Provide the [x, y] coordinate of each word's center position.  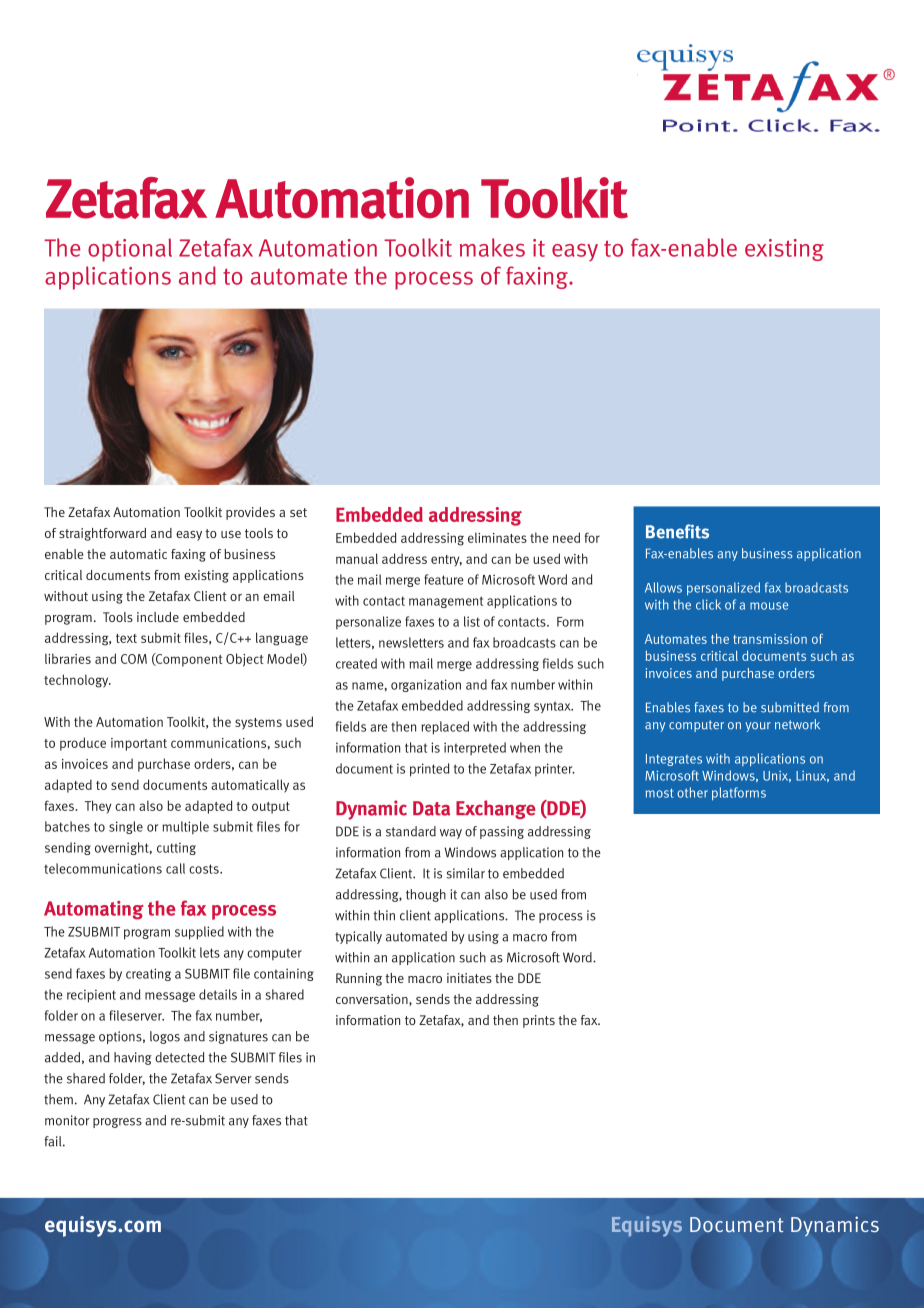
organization [426, 685]
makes [492, 247]
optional [130, 250]
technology [77, 681]
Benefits [677, 531]
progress [117, 1123]
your [758, 727]
